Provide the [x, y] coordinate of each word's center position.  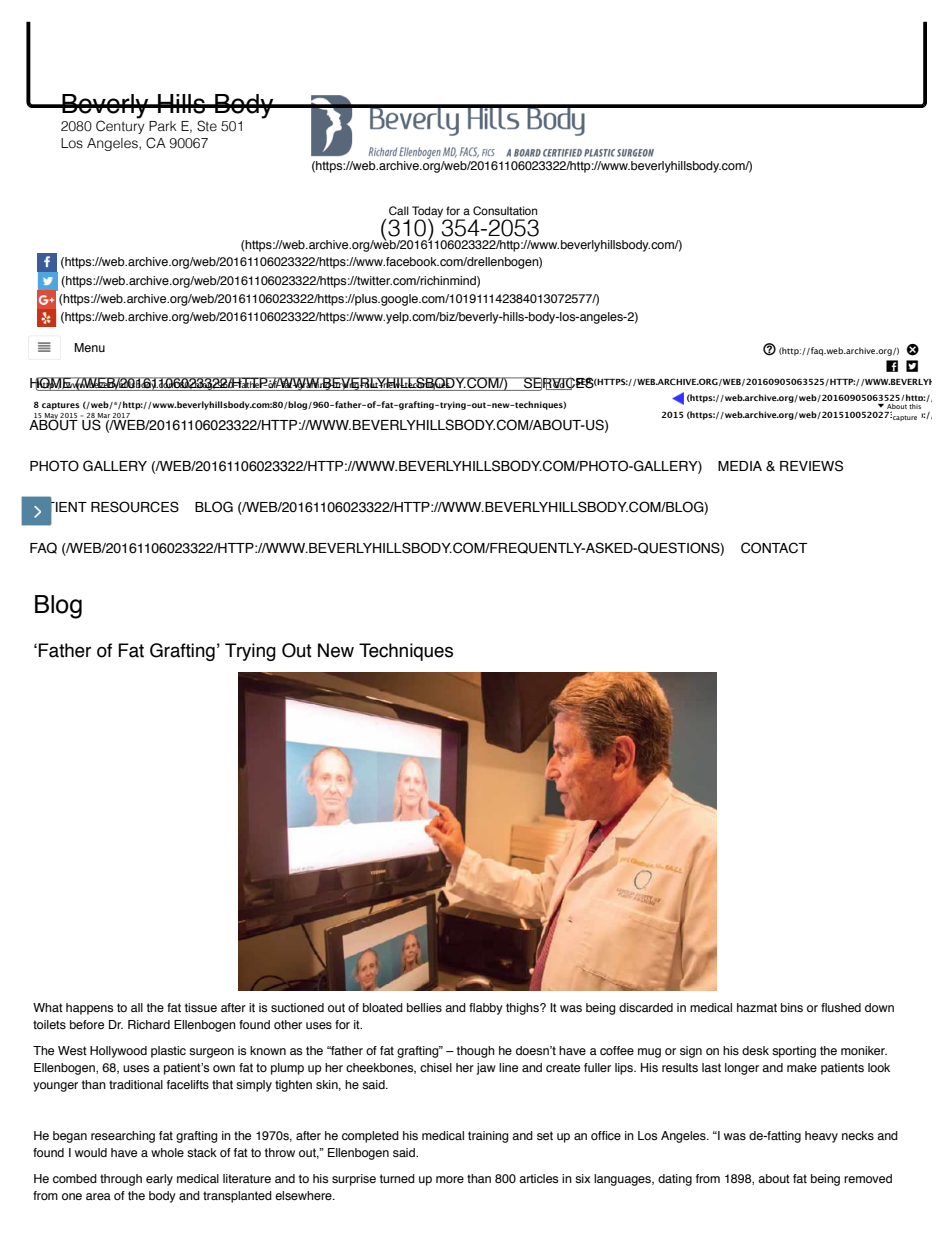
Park [163, 126]
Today [427, 213]
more [450, 1179]
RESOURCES [135, 507]
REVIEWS [811, 466]
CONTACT [774, 548]
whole [167, 1152]
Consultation [505, 210]
